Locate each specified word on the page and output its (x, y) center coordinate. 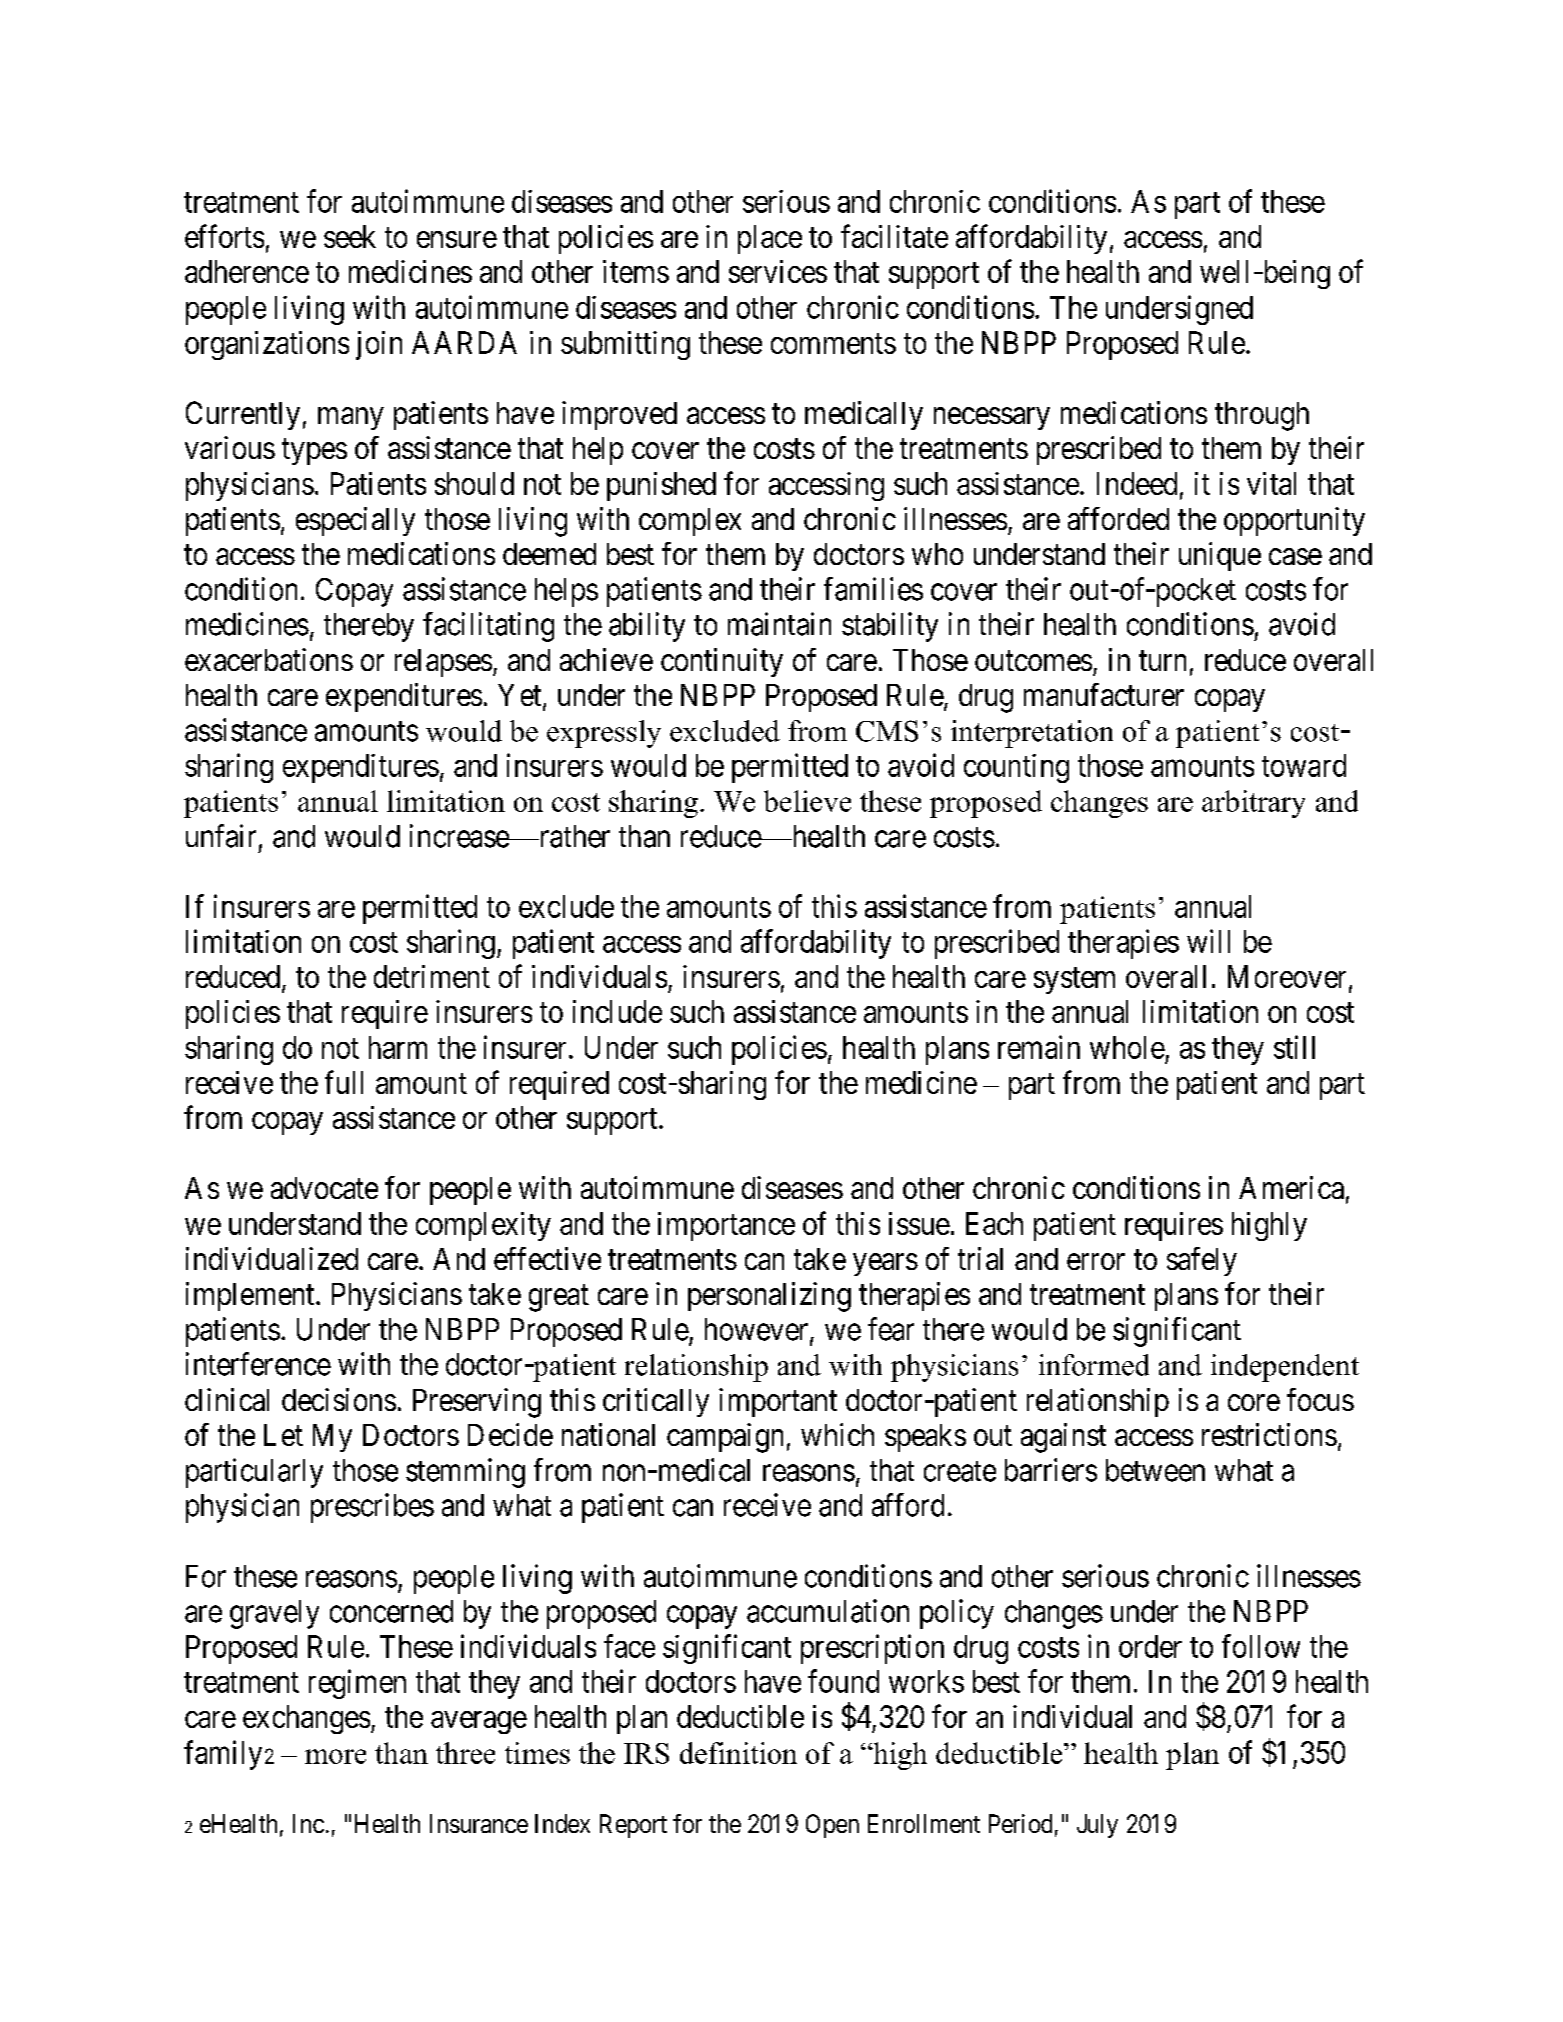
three (465, 1753)
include (617, 1011)
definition (738, 1753)
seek (350, 236)
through (1262, 416)
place (770, 239)
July (1097, 1826)
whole (1127, 1047)
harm (398, 1047)
